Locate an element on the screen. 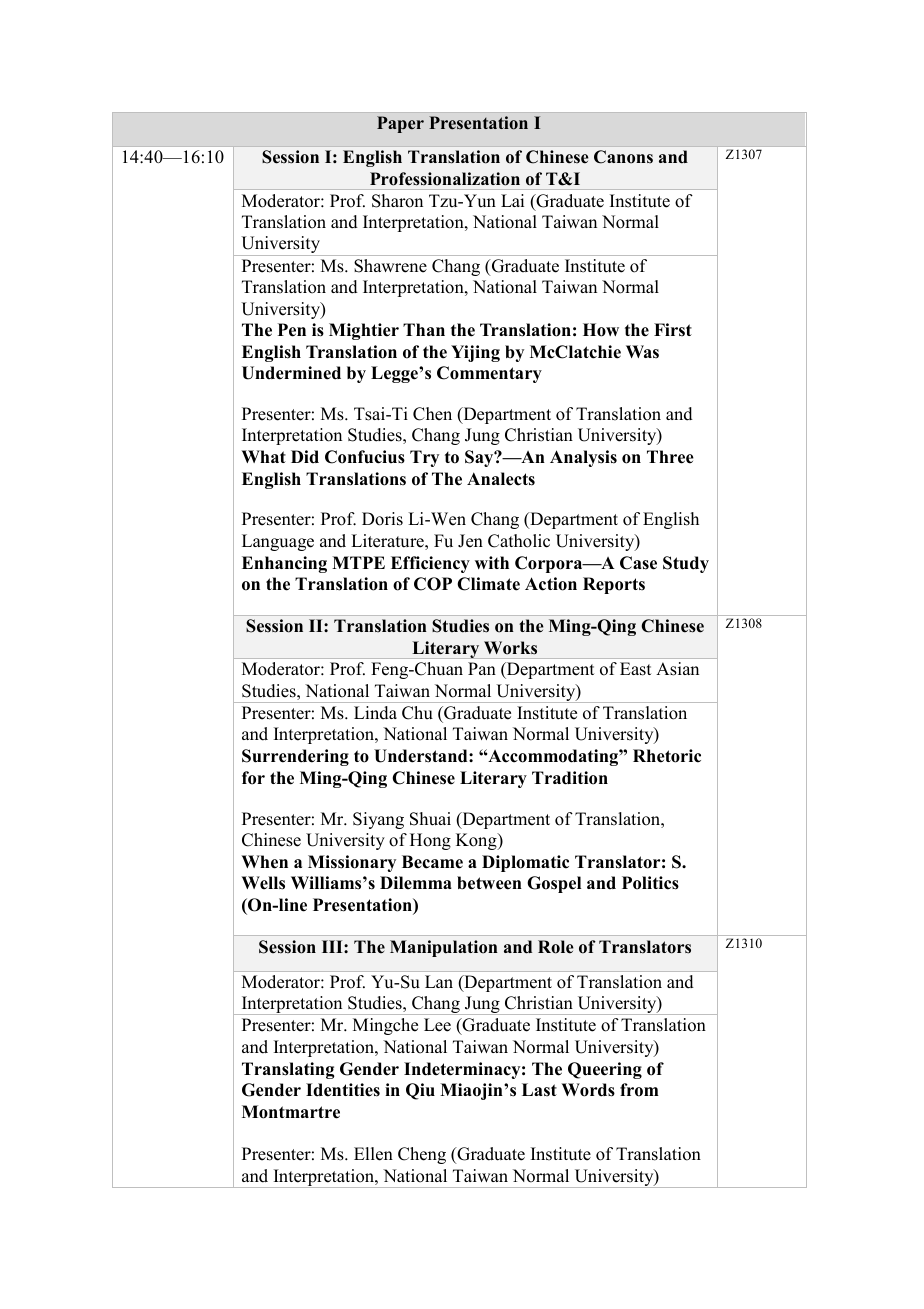 The height and width of the screenshot is (1309, 924). Shuai is located at coordinates (430, 819).
